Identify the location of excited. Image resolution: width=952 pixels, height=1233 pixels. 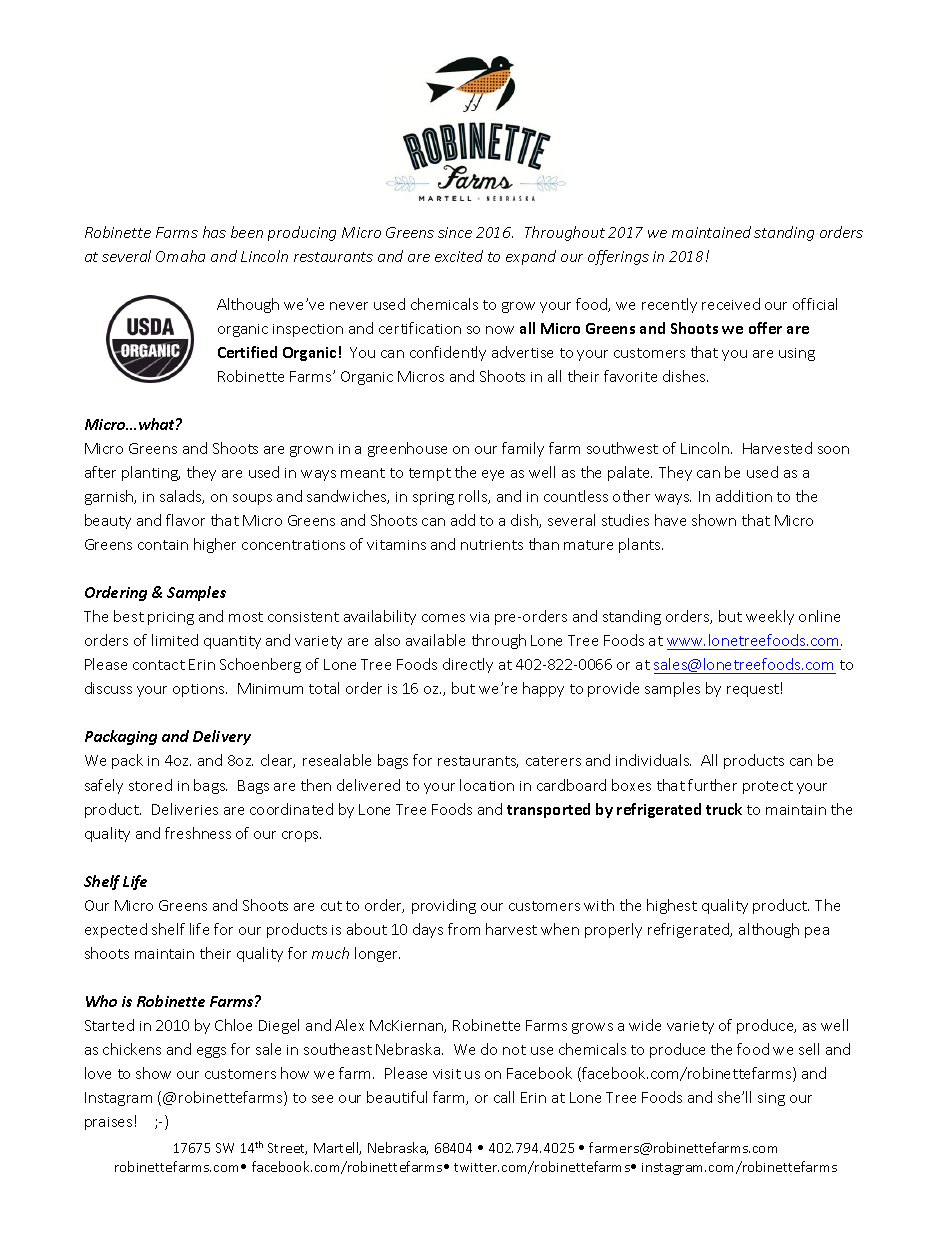
(459, 256).
